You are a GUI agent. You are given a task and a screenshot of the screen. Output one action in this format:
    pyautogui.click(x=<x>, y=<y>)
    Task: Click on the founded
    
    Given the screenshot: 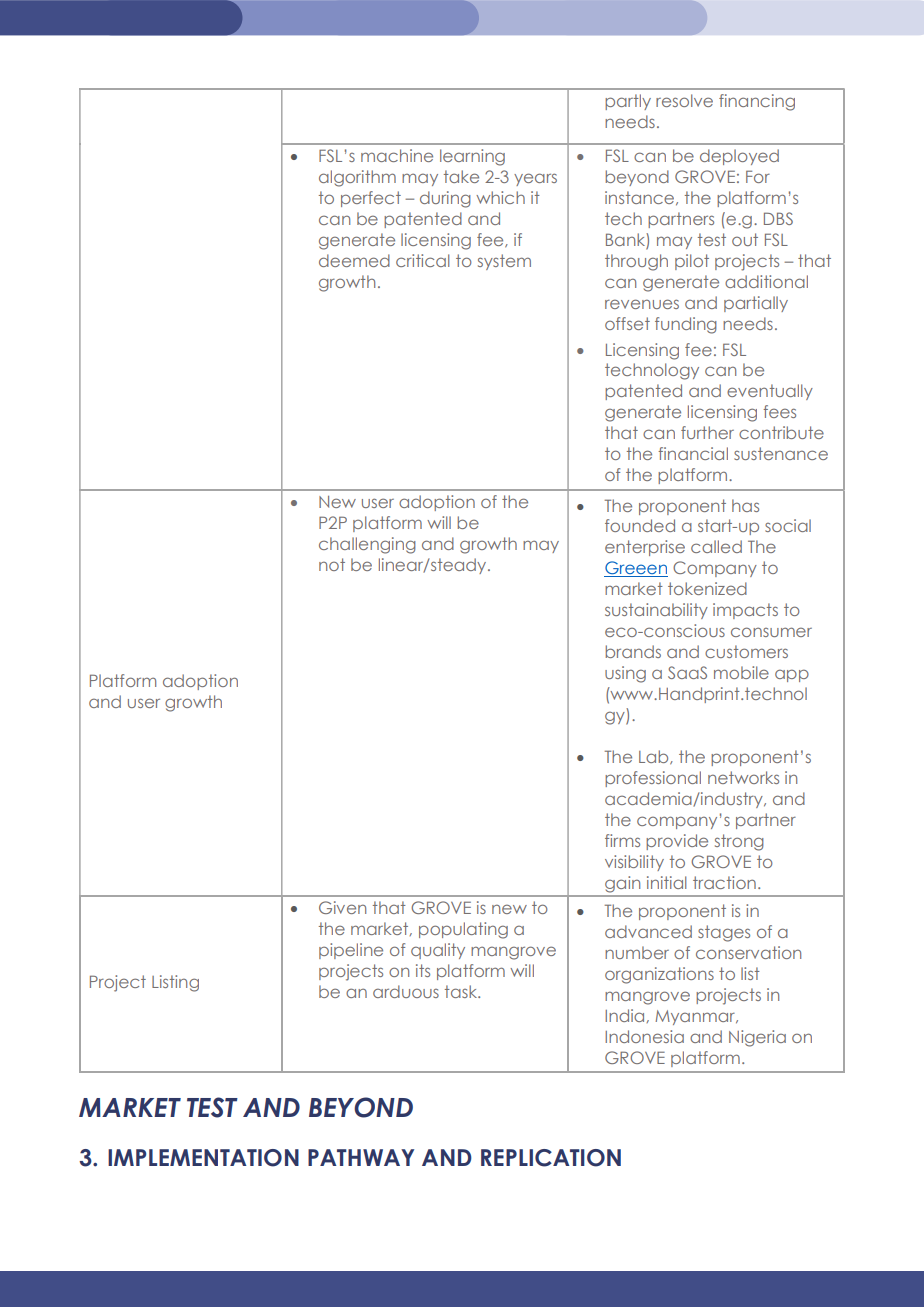 What is the action you would take?
    pyautogui.click(x=640, y=525)
